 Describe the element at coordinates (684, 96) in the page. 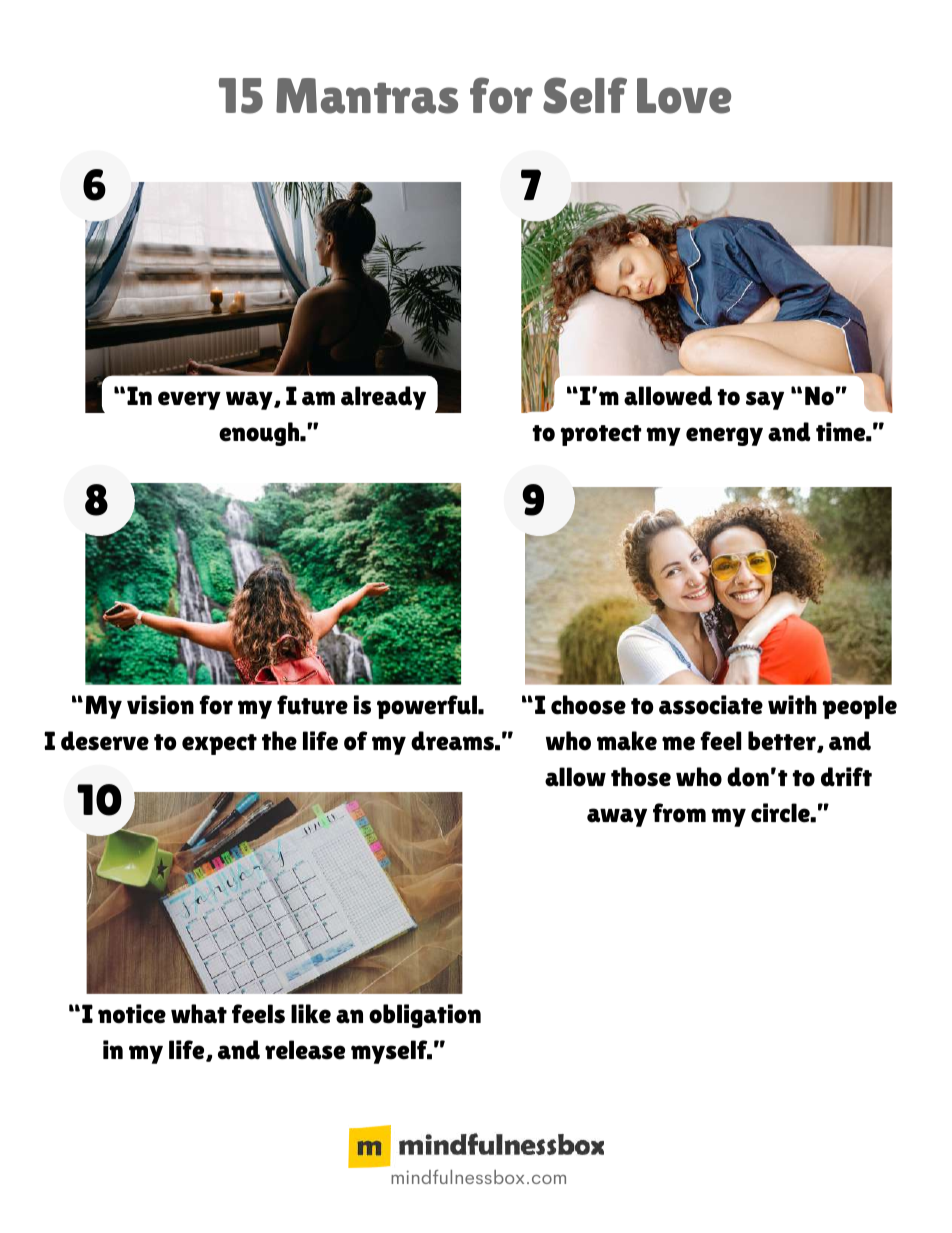

I see `Love` at that location.
